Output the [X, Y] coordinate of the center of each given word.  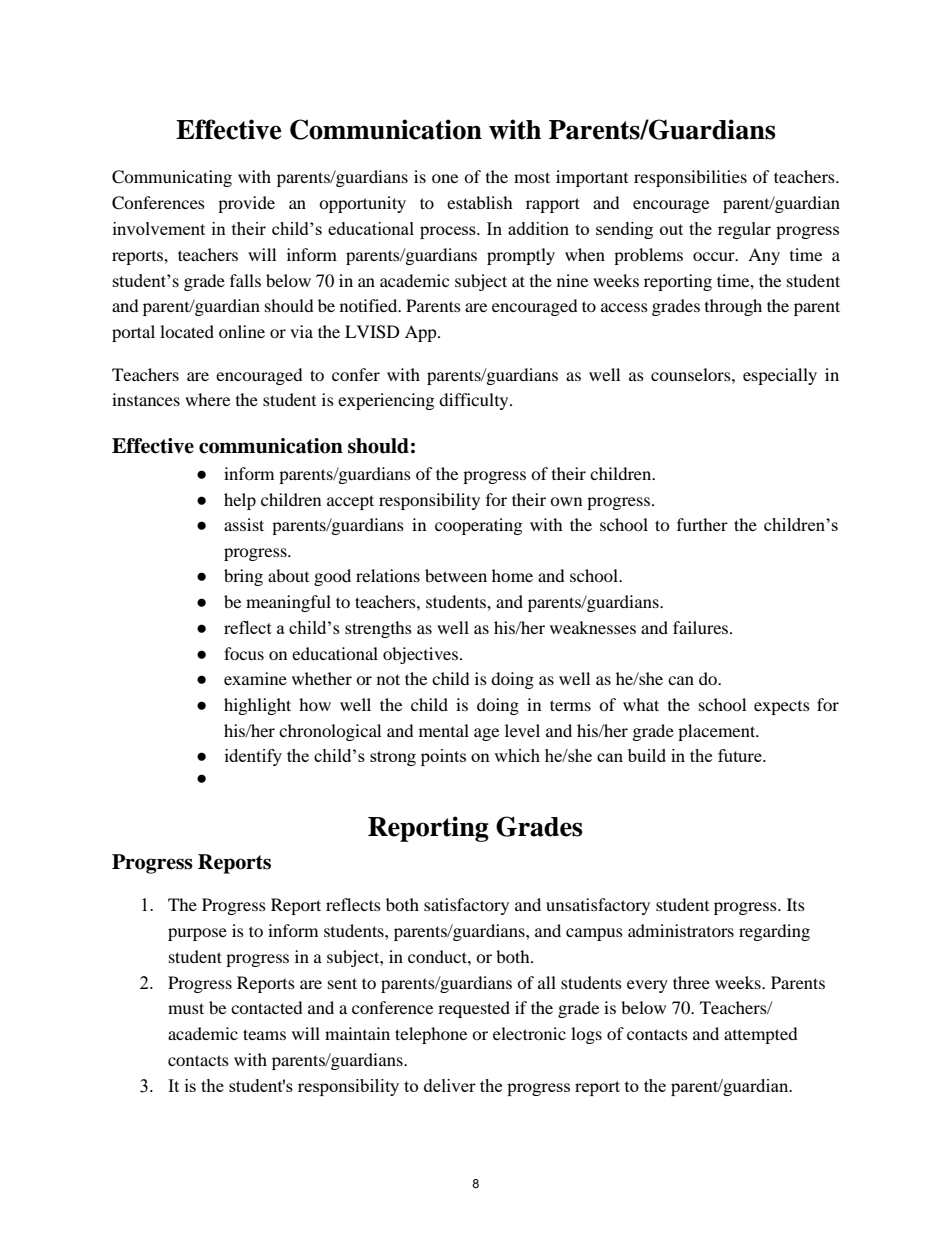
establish [480, 202]
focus [244, 653]
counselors [692, 374]
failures [702, 627]
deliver [450, 1085]
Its [796, 904]
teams [264, 1034]
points [443, 757]
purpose [197, 934]
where [207, 399]
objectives [422, 655]
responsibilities [690, 178]
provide [246, 204]
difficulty [475, 401]
